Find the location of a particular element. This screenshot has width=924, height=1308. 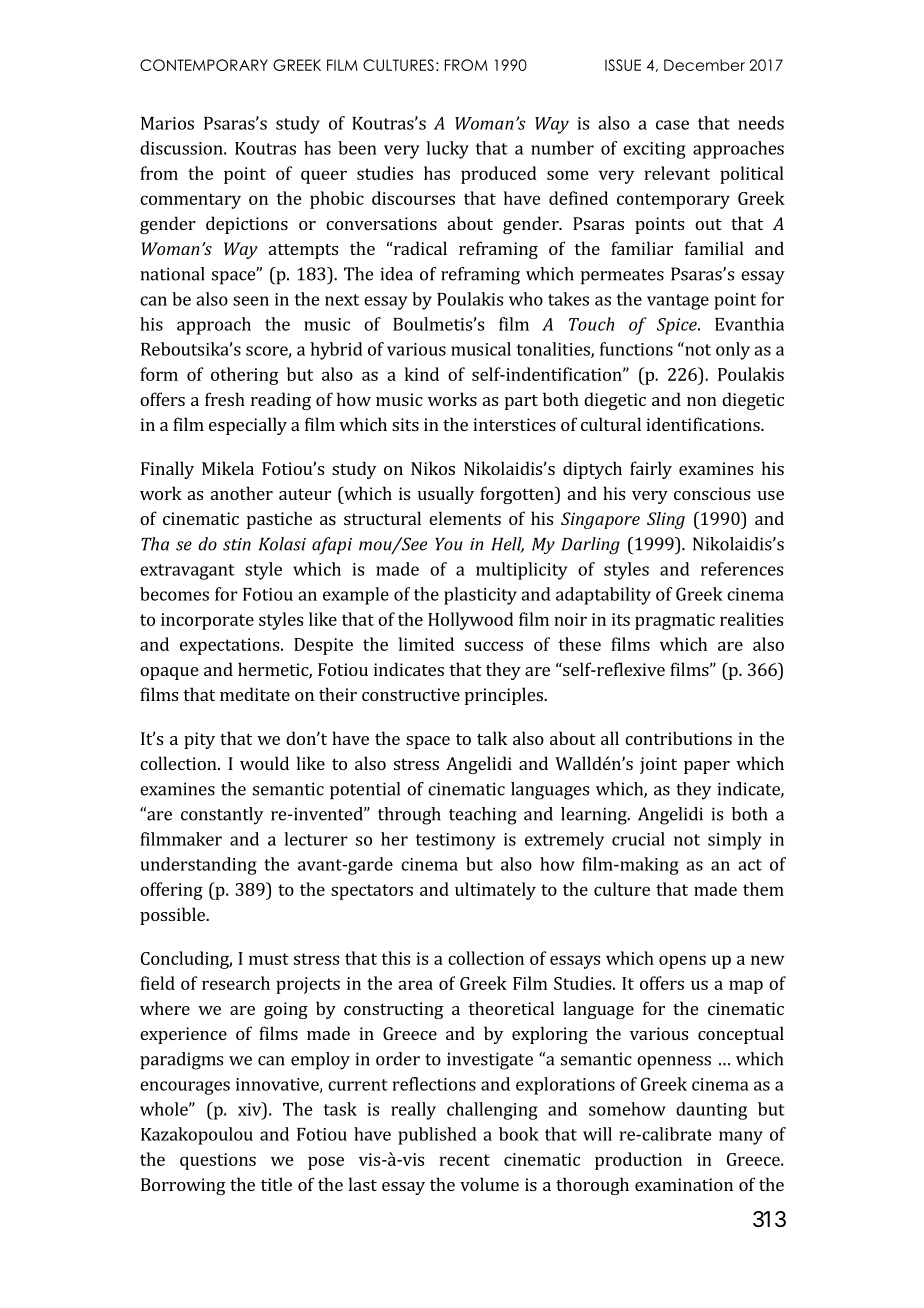

teaching is located at coordinates (483, 816).
